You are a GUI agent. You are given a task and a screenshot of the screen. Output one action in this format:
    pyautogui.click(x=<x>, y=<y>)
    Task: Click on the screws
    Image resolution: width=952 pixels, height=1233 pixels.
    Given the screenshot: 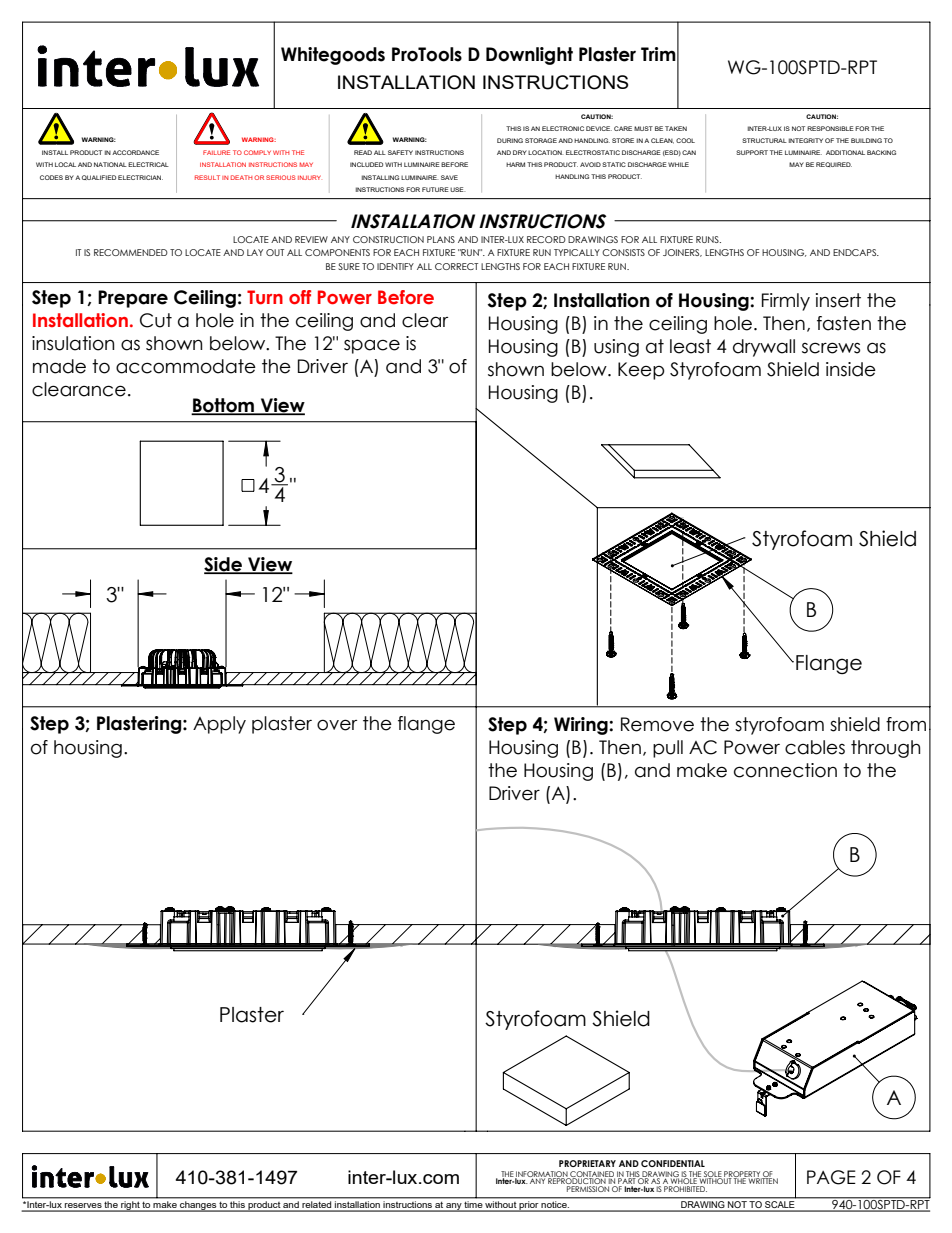 What is the action you would take?
    pyautogui.click(x=831, y=348)
